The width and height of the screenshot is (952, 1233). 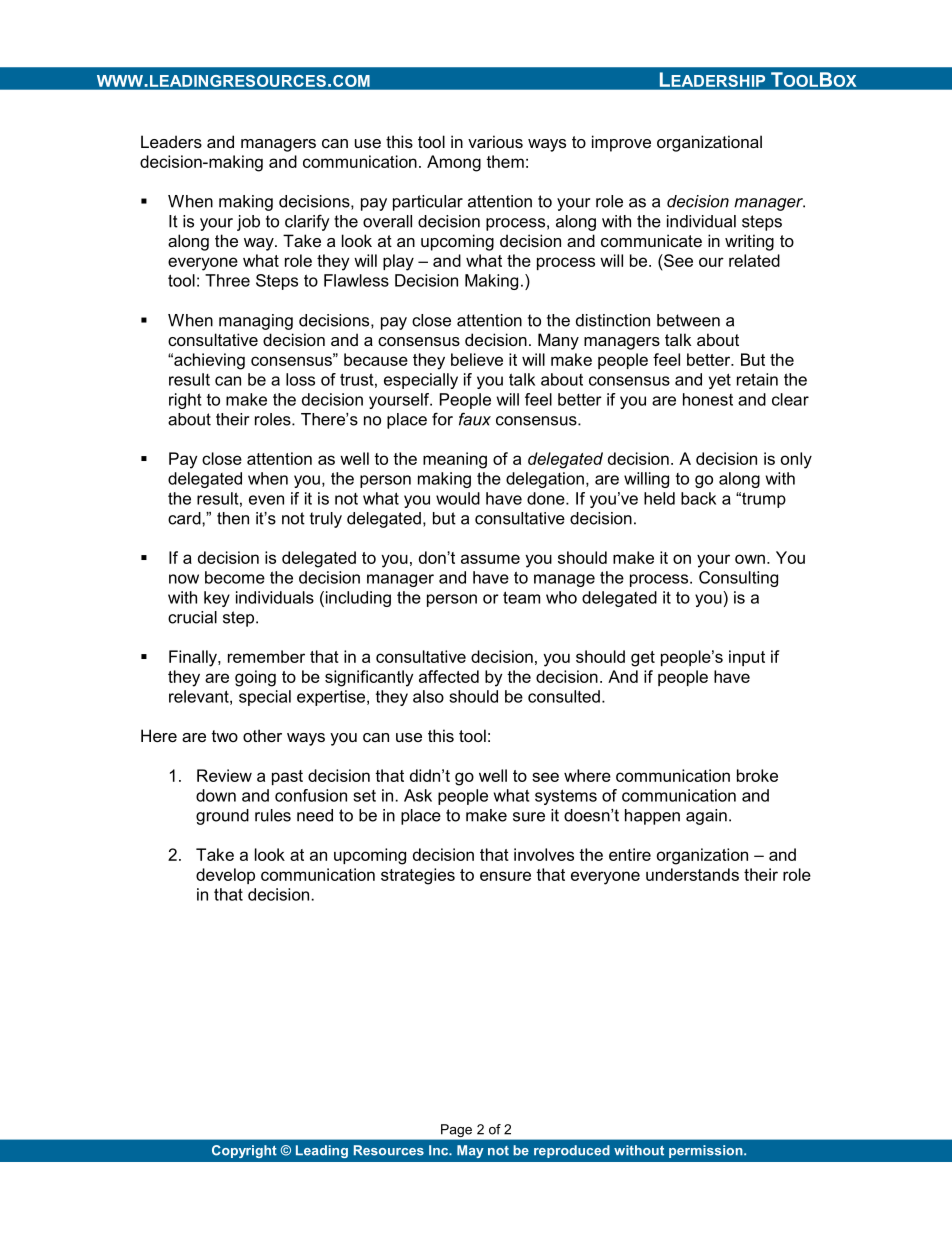 What do you see at coordinates (505, 161) in the screenshot?
I see `them` at bounding box center [505, 161].
